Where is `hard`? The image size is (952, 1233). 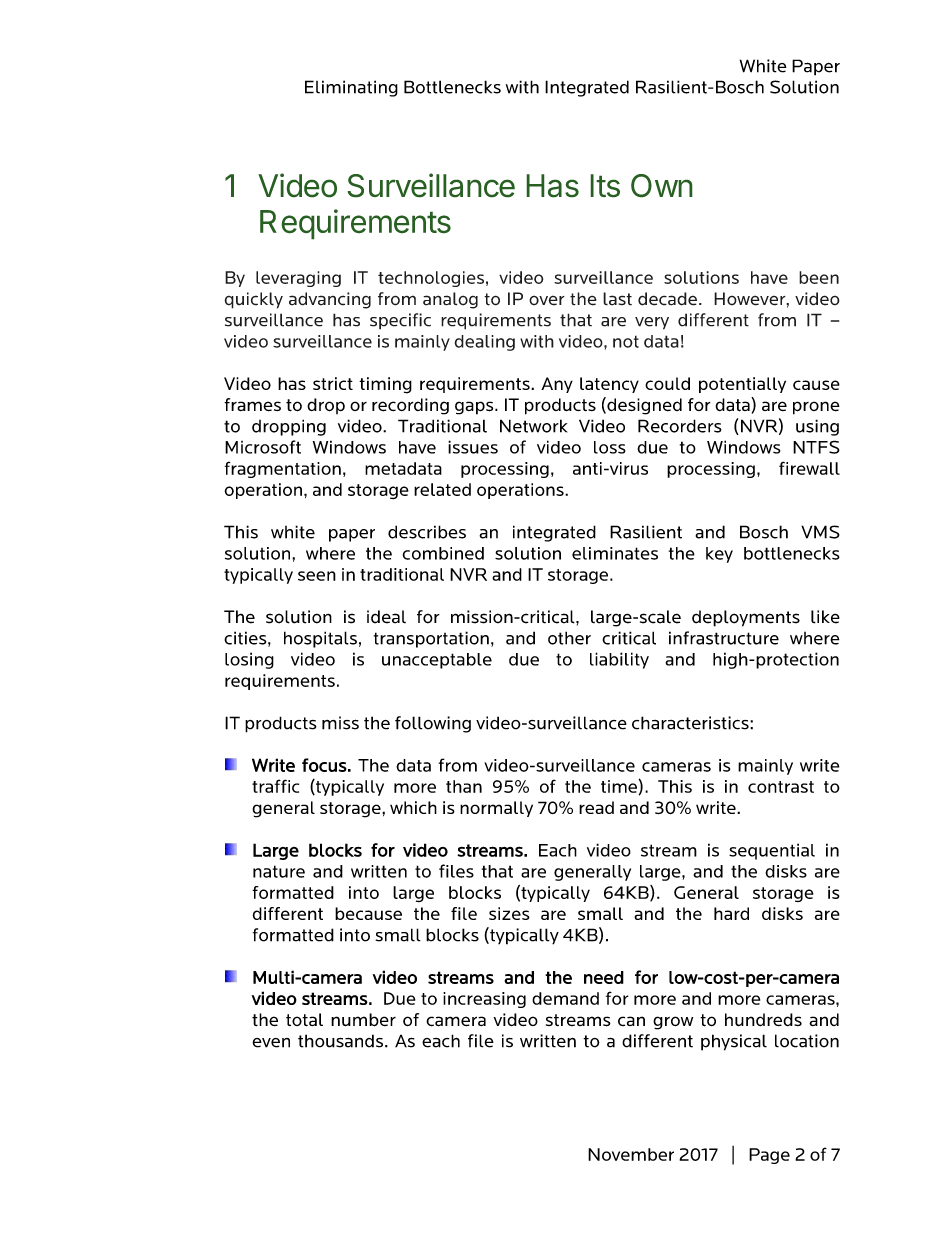
hard is located at coordinates (731, 913).
